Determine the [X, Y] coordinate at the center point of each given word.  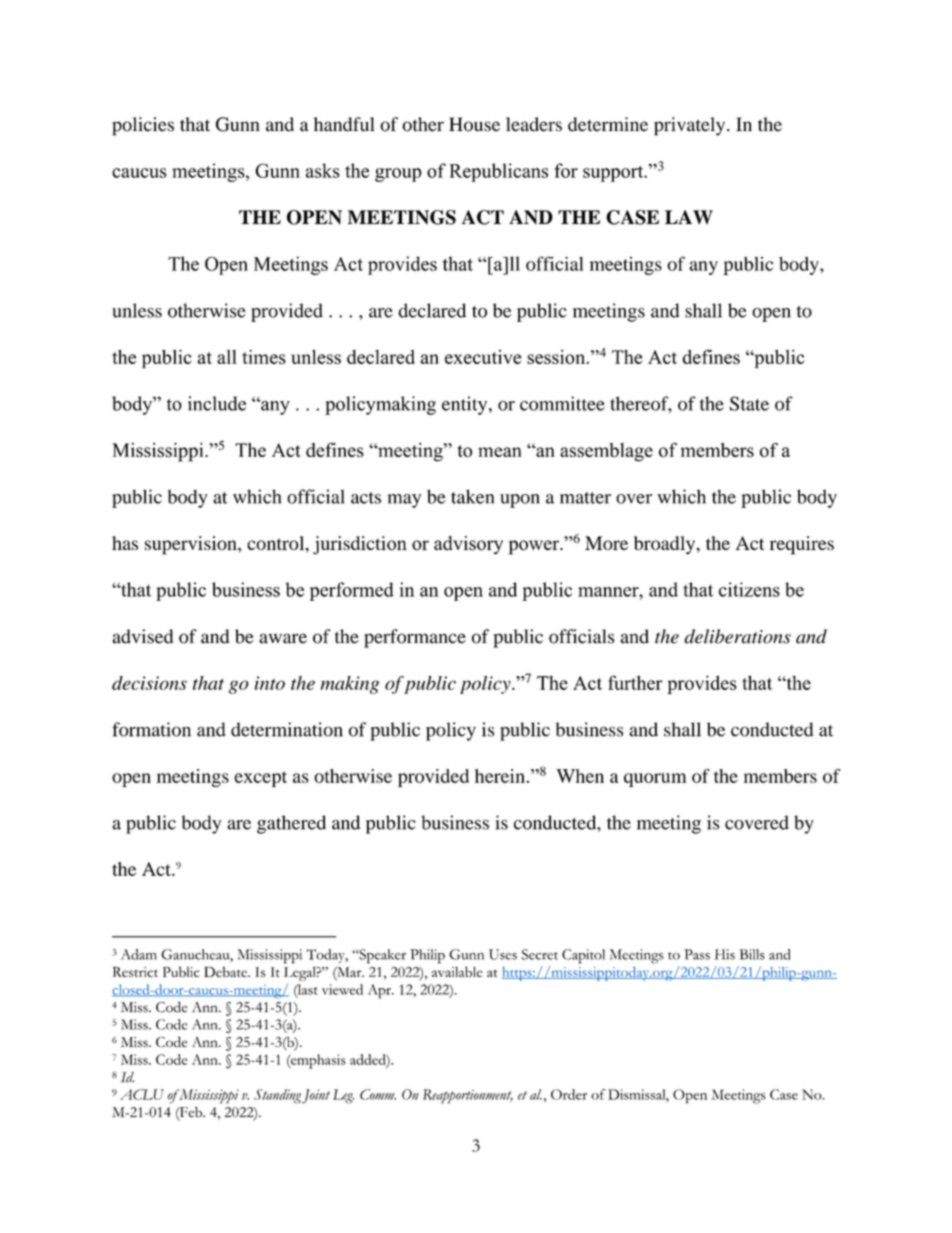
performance [415, 638]
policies [143, 126]
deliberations [737, 636]
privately [691, 126]
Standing [277, 1096]
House [474, 124]
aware [283, 638]
